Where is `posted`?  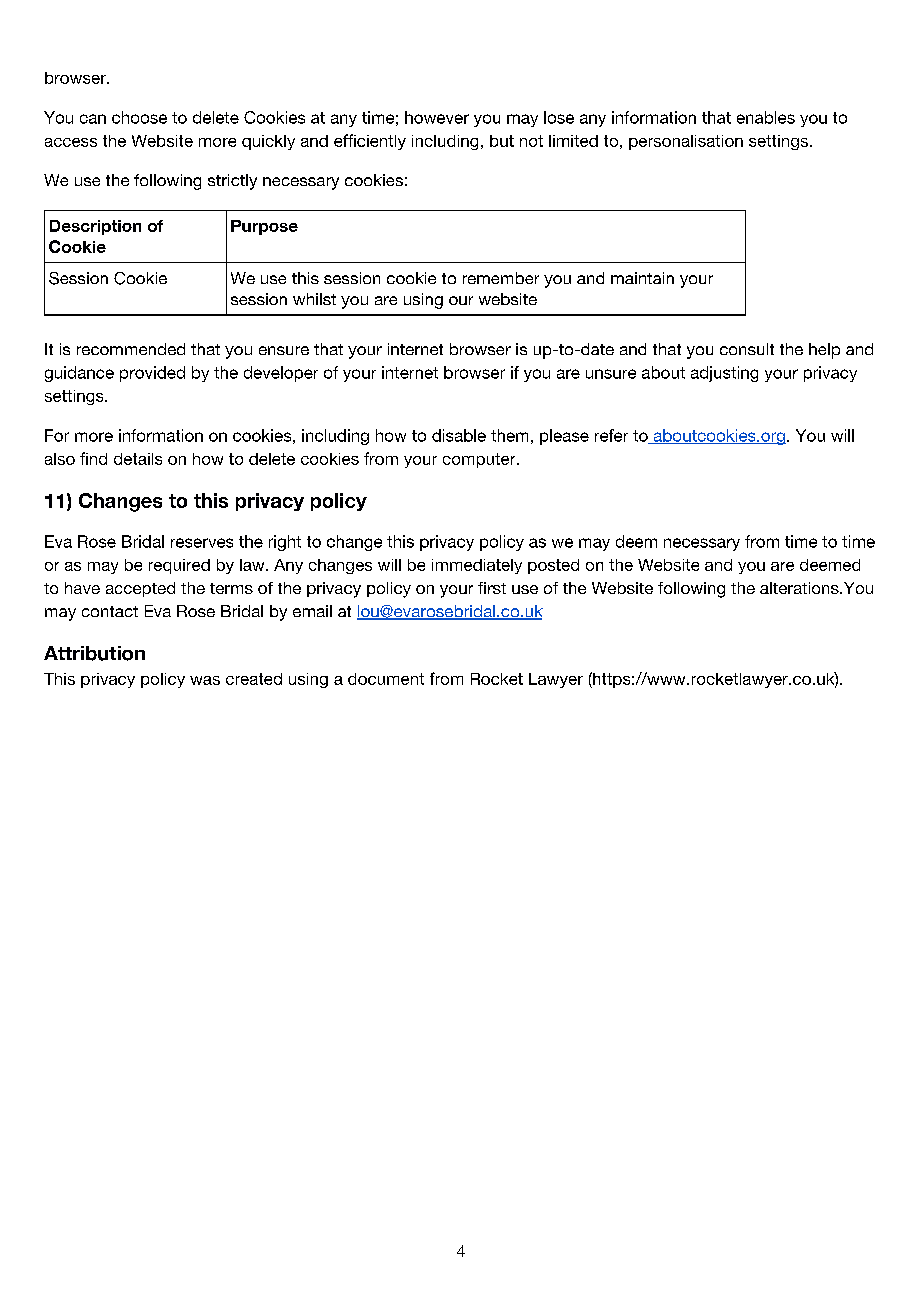
posted is located at coordinates (553, 566).
